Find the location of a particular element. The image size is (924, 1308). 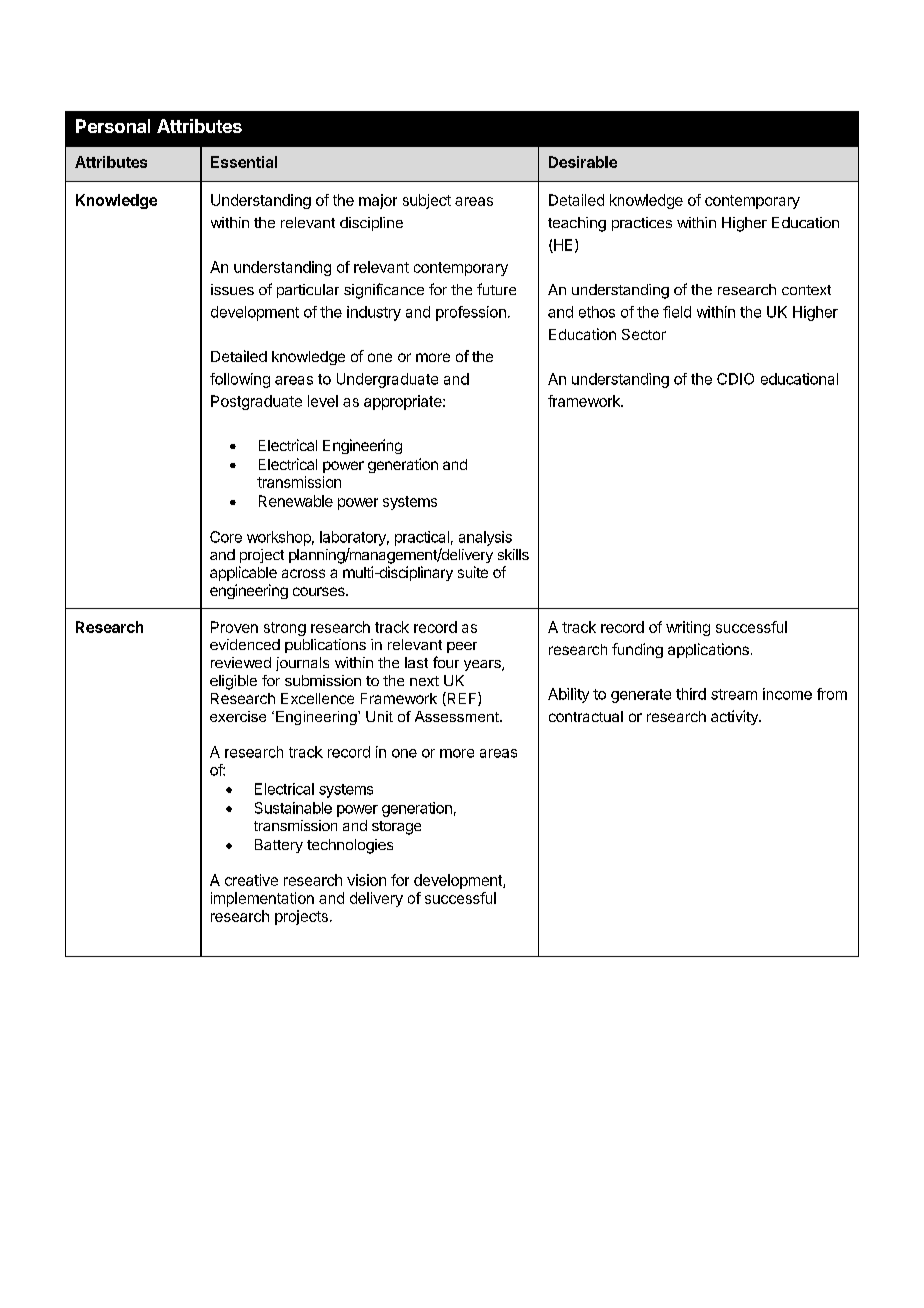

Essential is located at coordinates (244, 162).
